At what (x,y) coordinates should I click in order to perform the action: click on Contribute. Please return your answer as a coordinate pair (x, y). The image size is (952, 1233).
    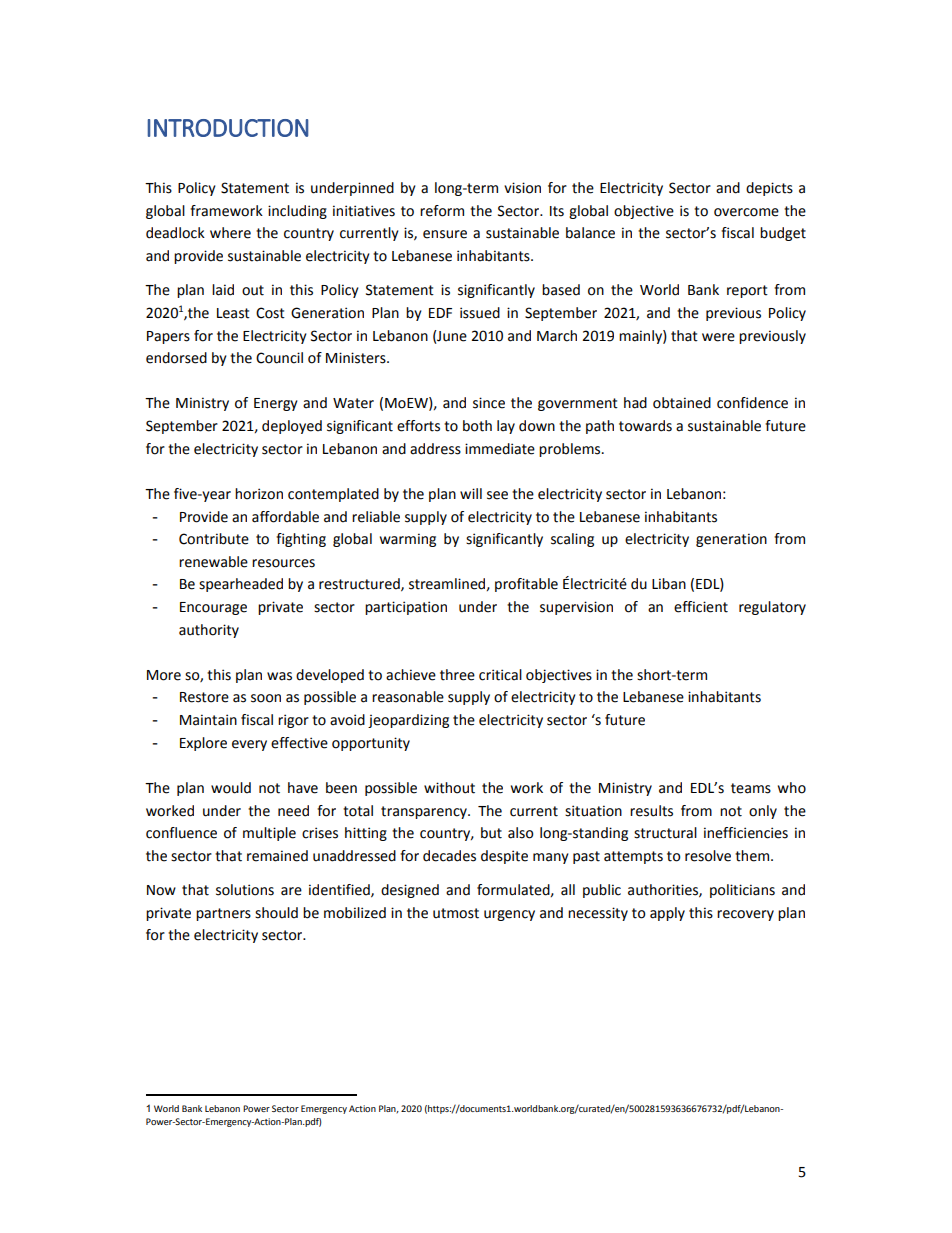
    Looking at the image, I should click on (214, 539).
